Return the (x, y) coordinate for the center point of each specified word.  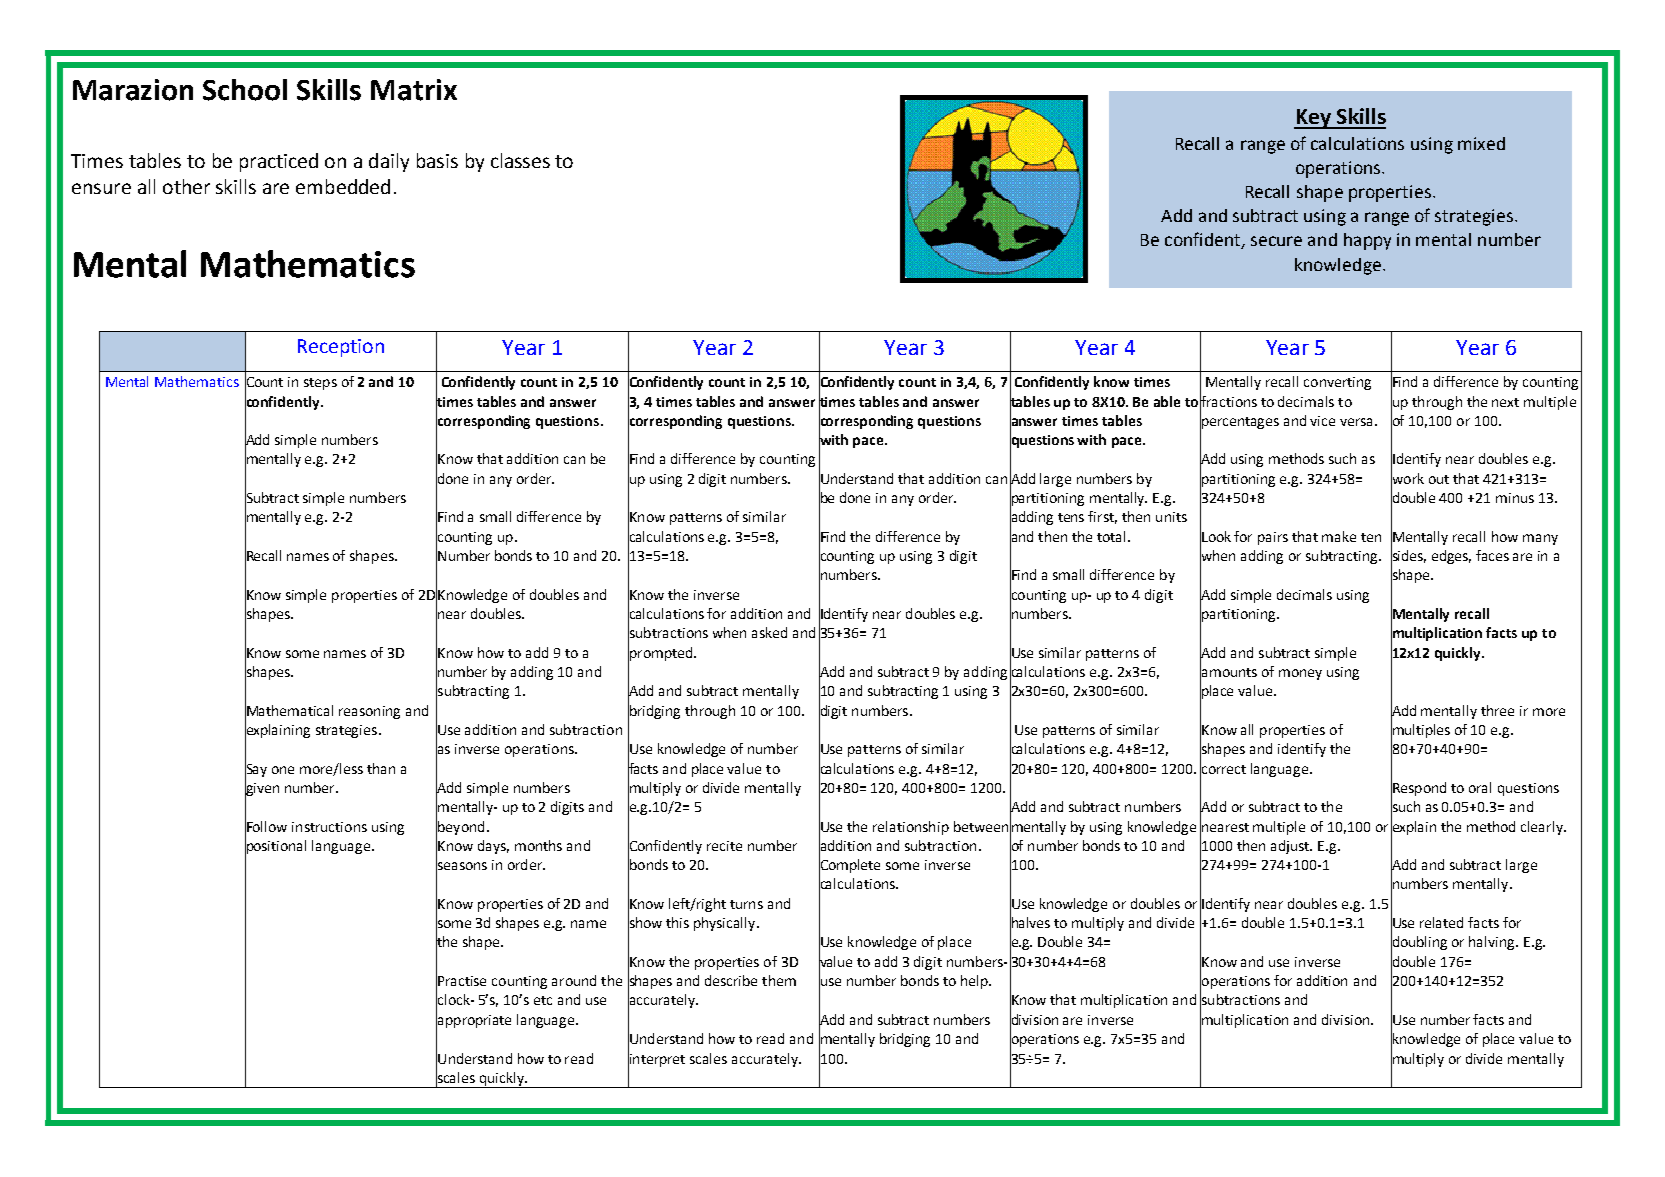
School (245, 90)
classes (520, 160)
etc (543, 1000)
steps (320, 384)
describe (731, 980)
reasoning (369, 712)
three (1497, 710)
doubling (1419, 943)
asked (769, 632)
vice (1322, 421)
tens (1071, 517)
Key (1313, 119)
